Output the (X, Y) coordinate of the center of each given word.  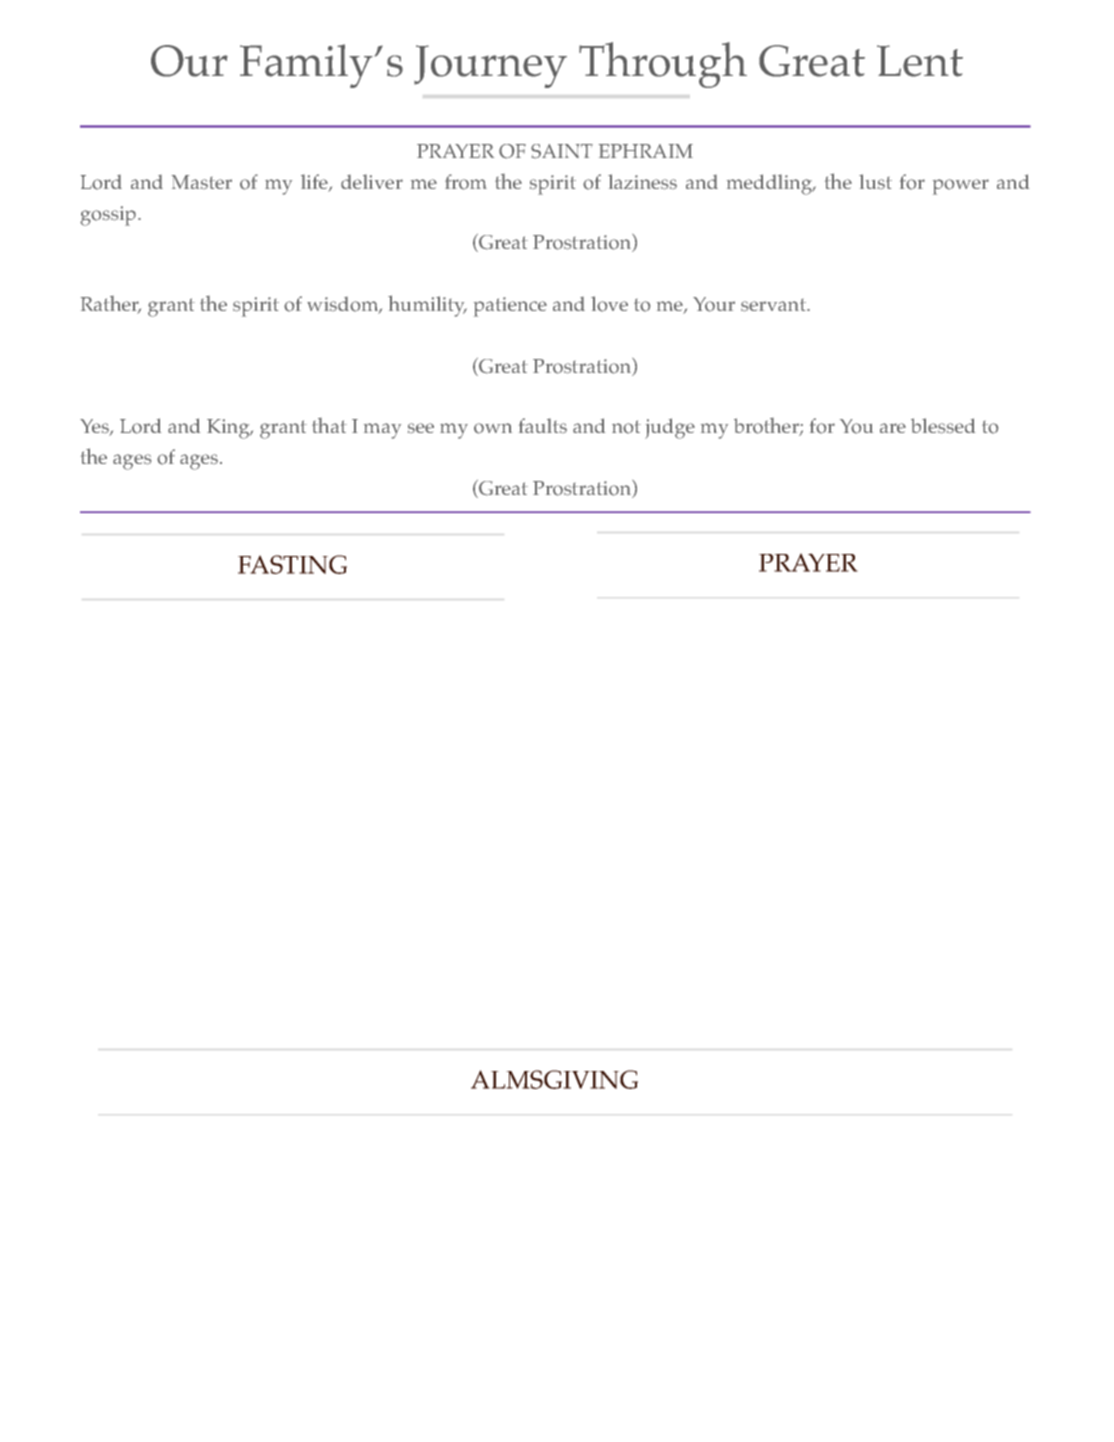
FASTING (292, 564)
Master (202, 182)
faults (543, 425)
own (493, 428)
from (466, 182)
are (893, 428)
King (229, 429)
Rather (111, 305)
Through (663, 65)
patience (510, 307)
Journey (490, 66)
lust (875, 181)
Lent (920, 61)
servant (774, 305)
